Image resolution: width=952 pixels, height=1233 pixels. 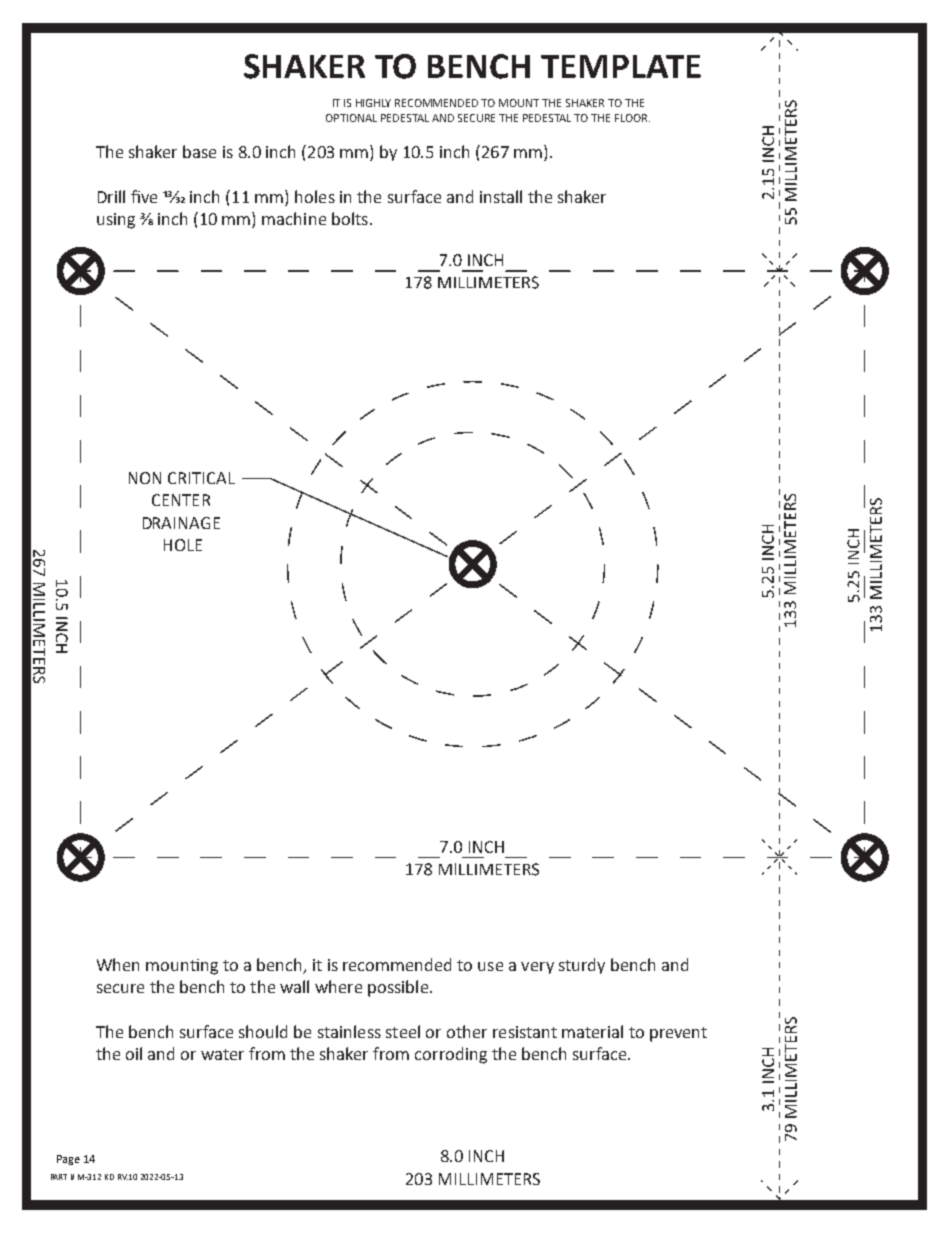 What do you see at coordinates (582, 966) in the image?
I see `sturdy` at bounding box center [582, 966].
